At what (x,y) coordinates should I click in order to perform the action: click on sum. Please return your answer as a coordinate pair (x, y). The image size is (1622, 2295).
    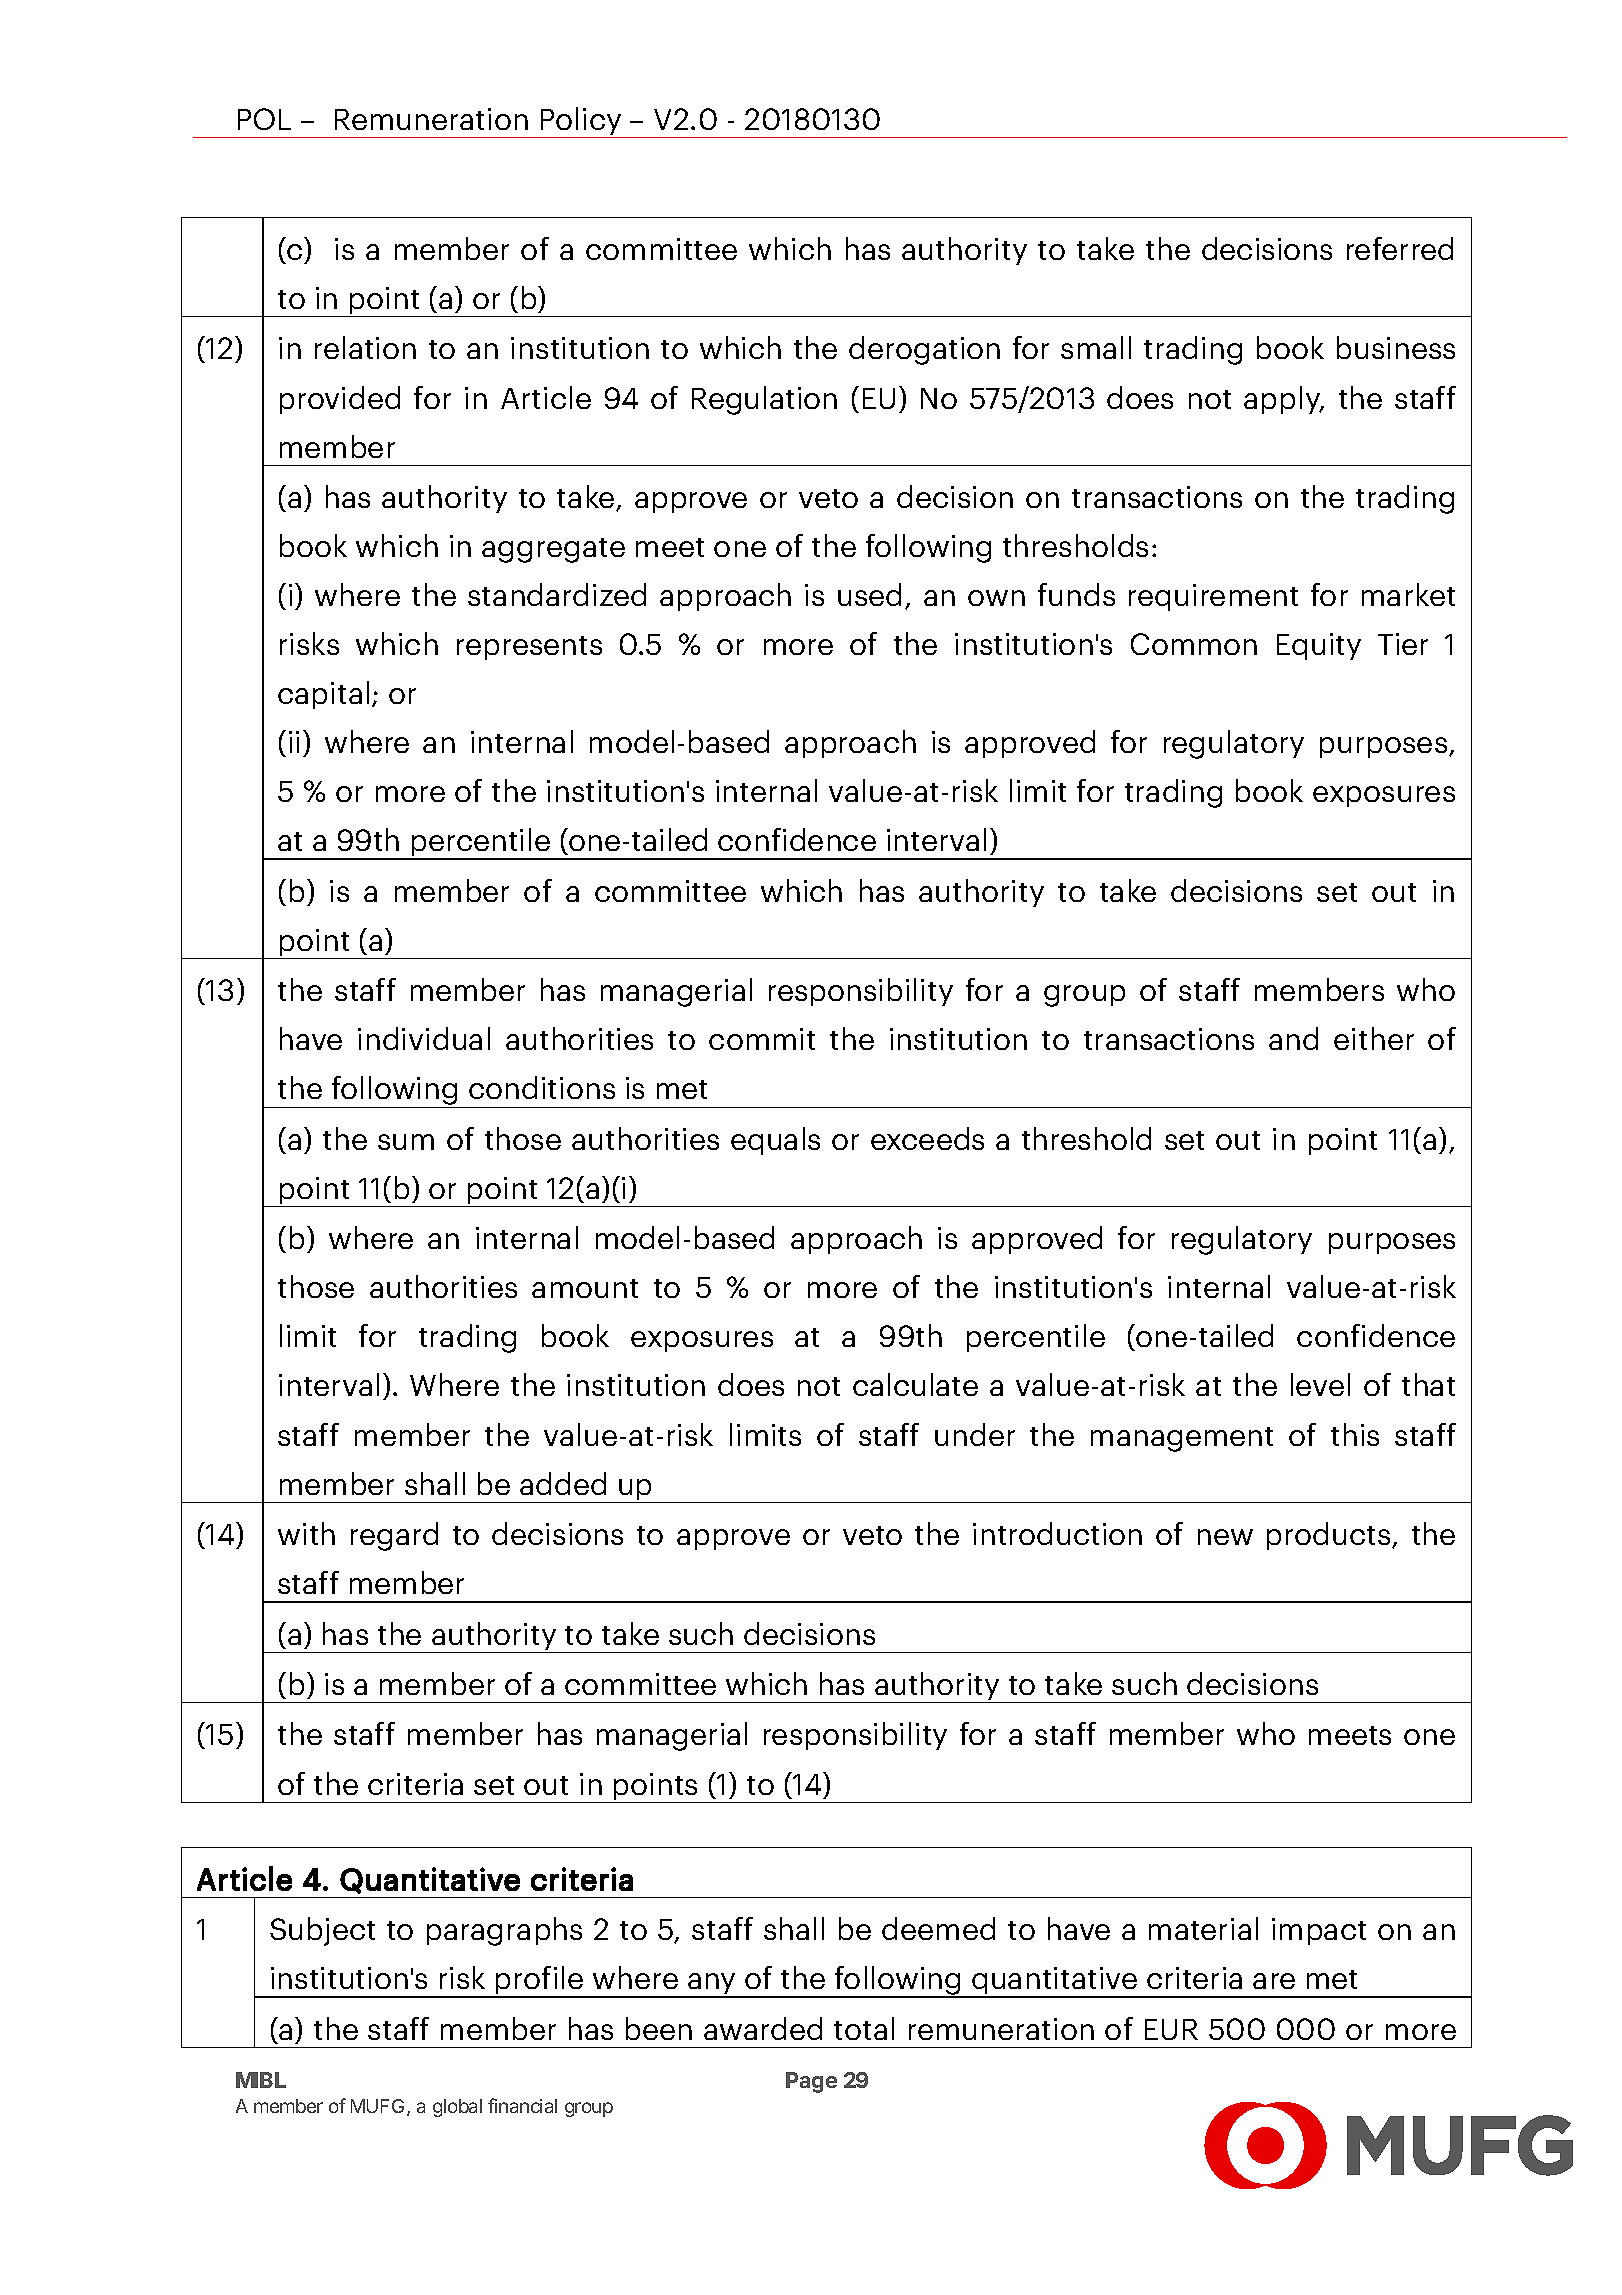
    Looking at the image, I should click on (406, 1142).
